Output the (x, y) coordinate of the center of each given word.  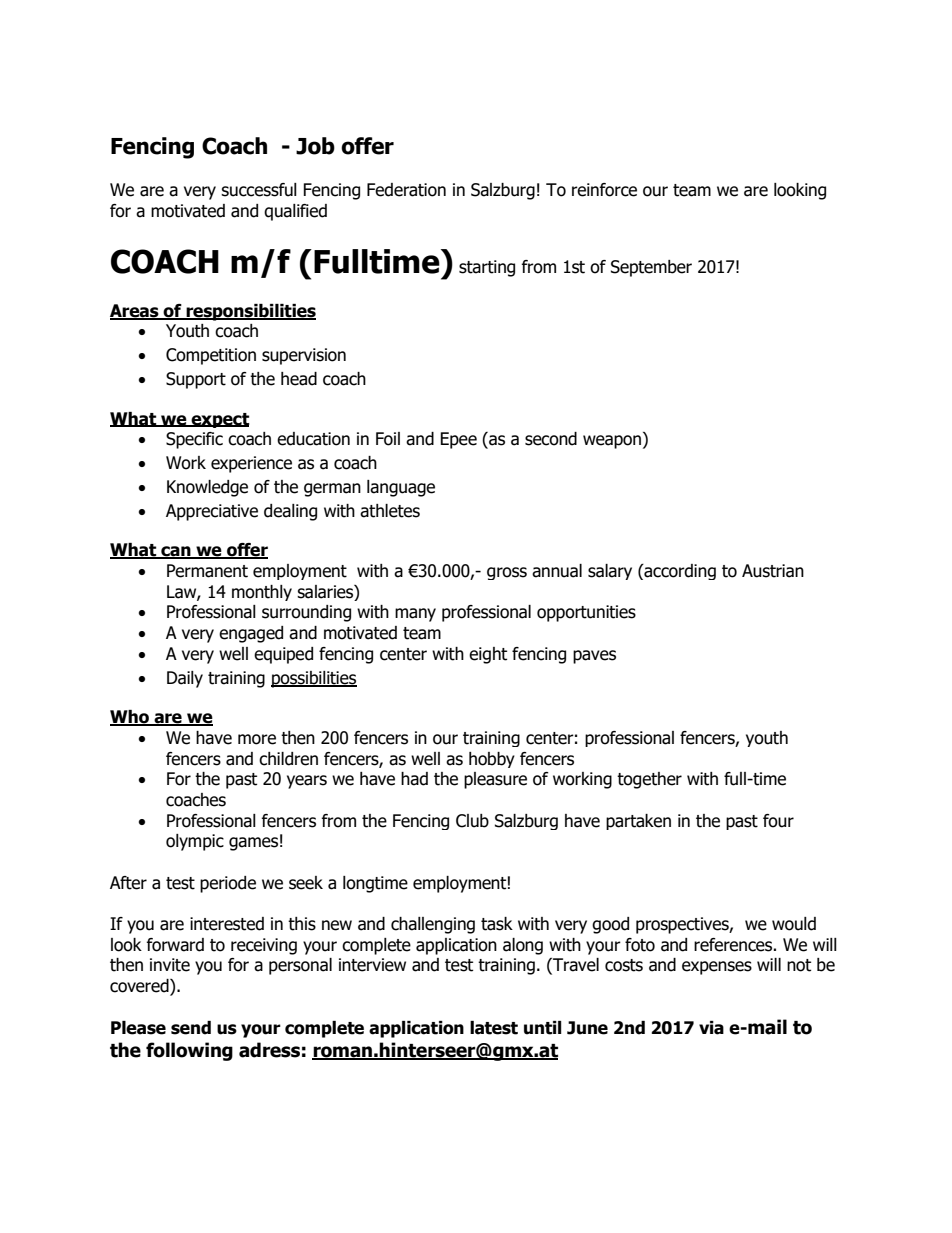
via (711, 1028)
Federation (406, 190)
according (679, 572)
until (542, 1028)
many (415, 615)
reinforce (604, 190)
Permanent (207, 571)
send (191, 1028)
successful (259, 190)
